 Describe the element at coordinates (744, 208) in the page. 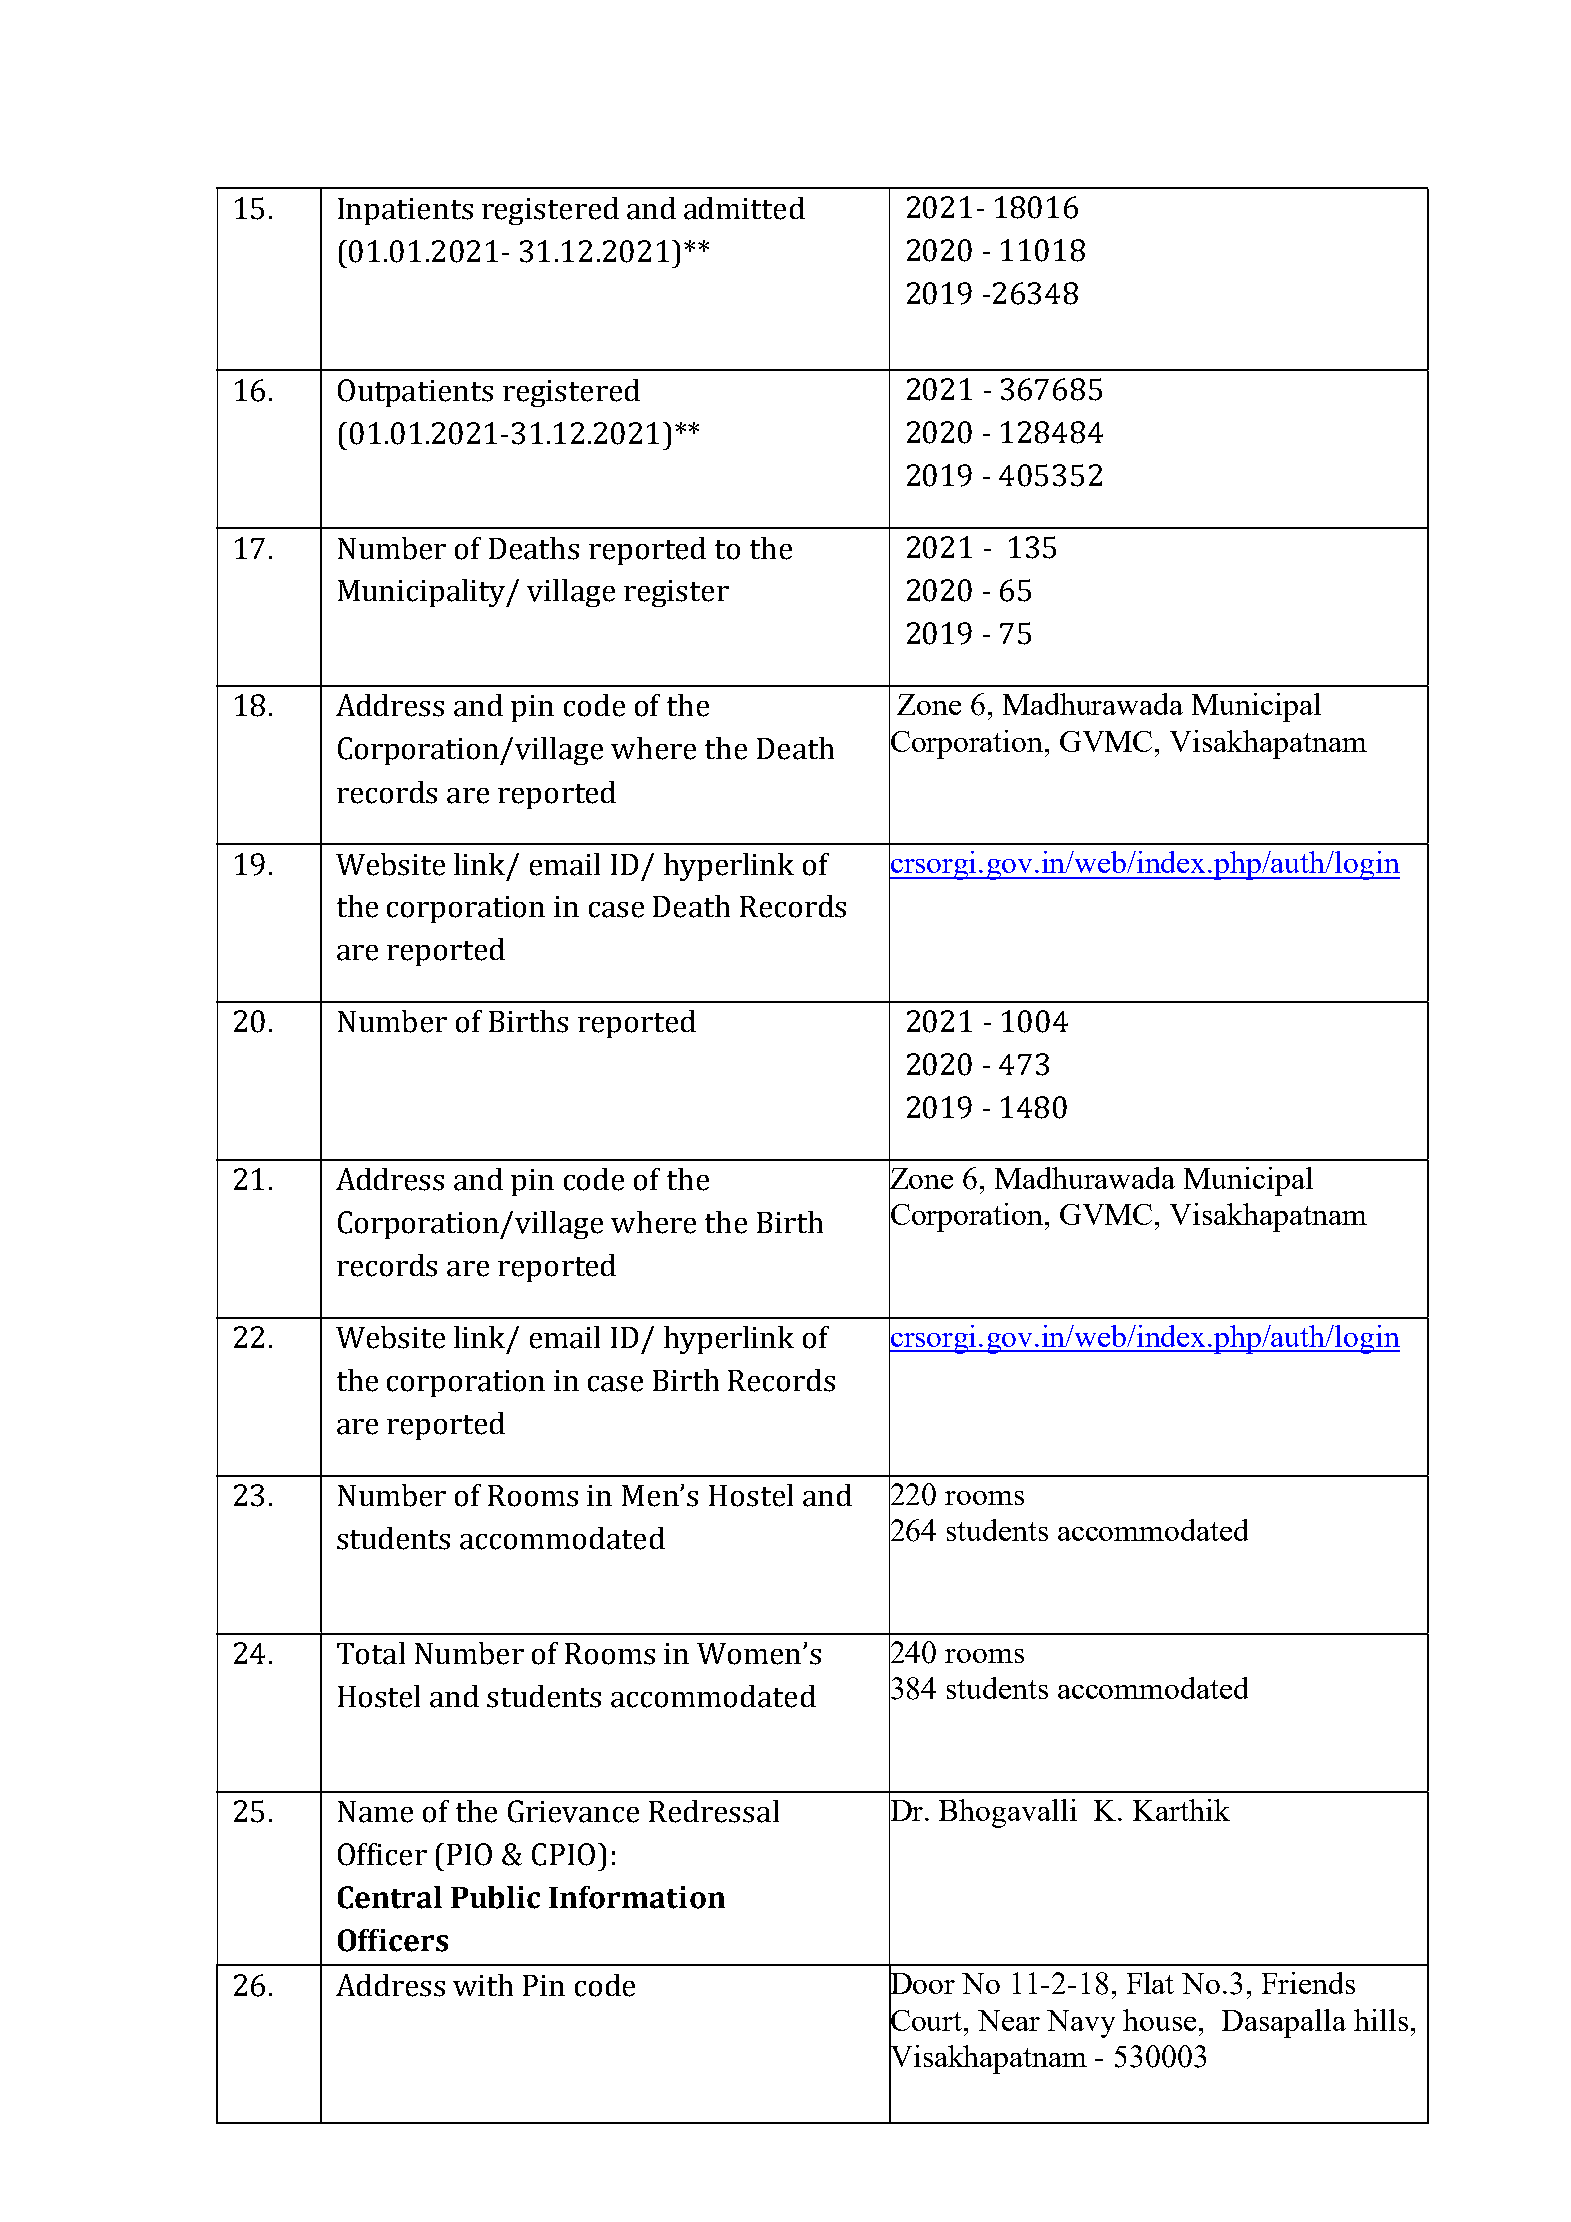

I see `admitted` at that location.
